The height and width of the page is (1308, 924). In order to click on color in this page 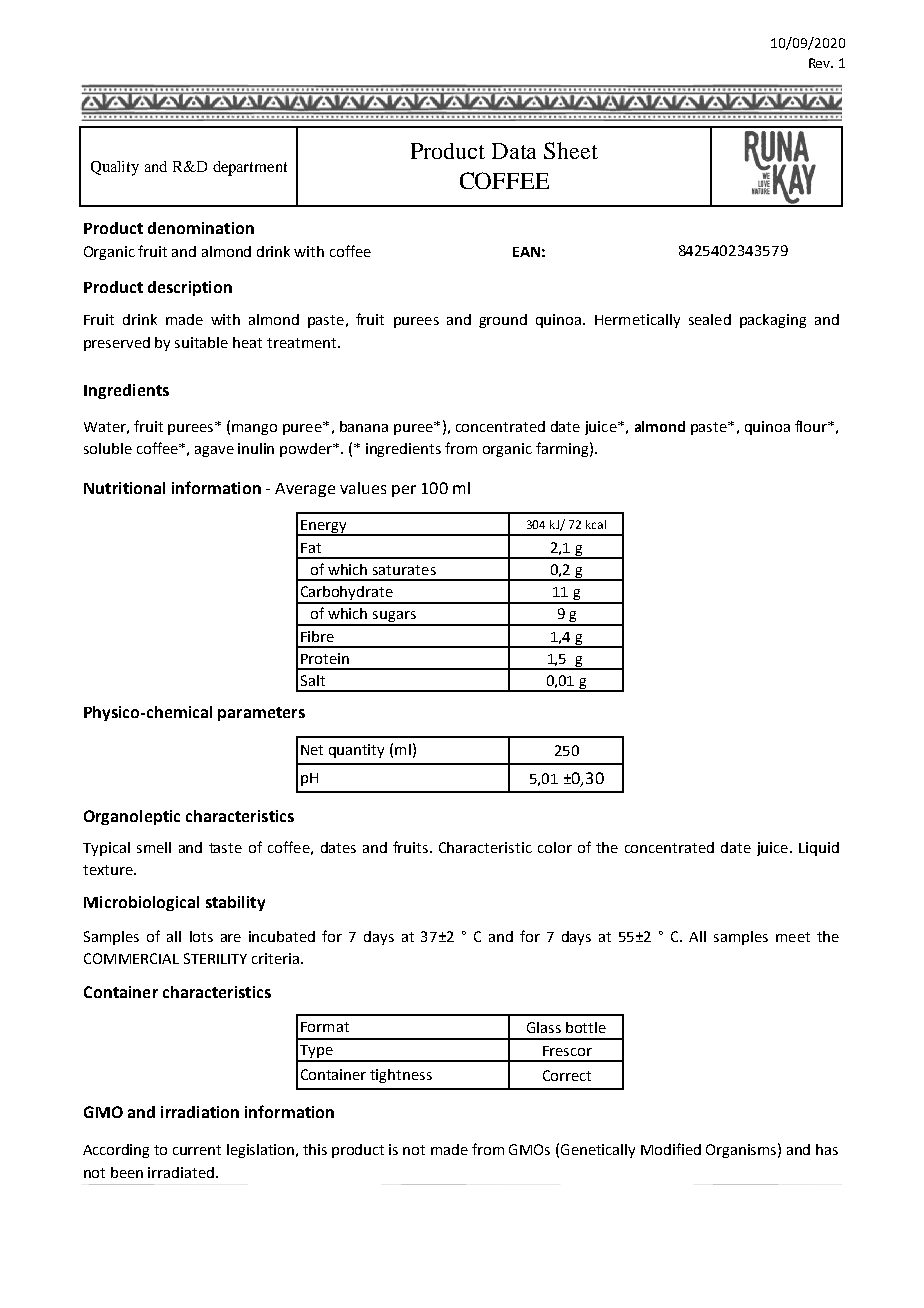, I will do `click(555, 847)`.
